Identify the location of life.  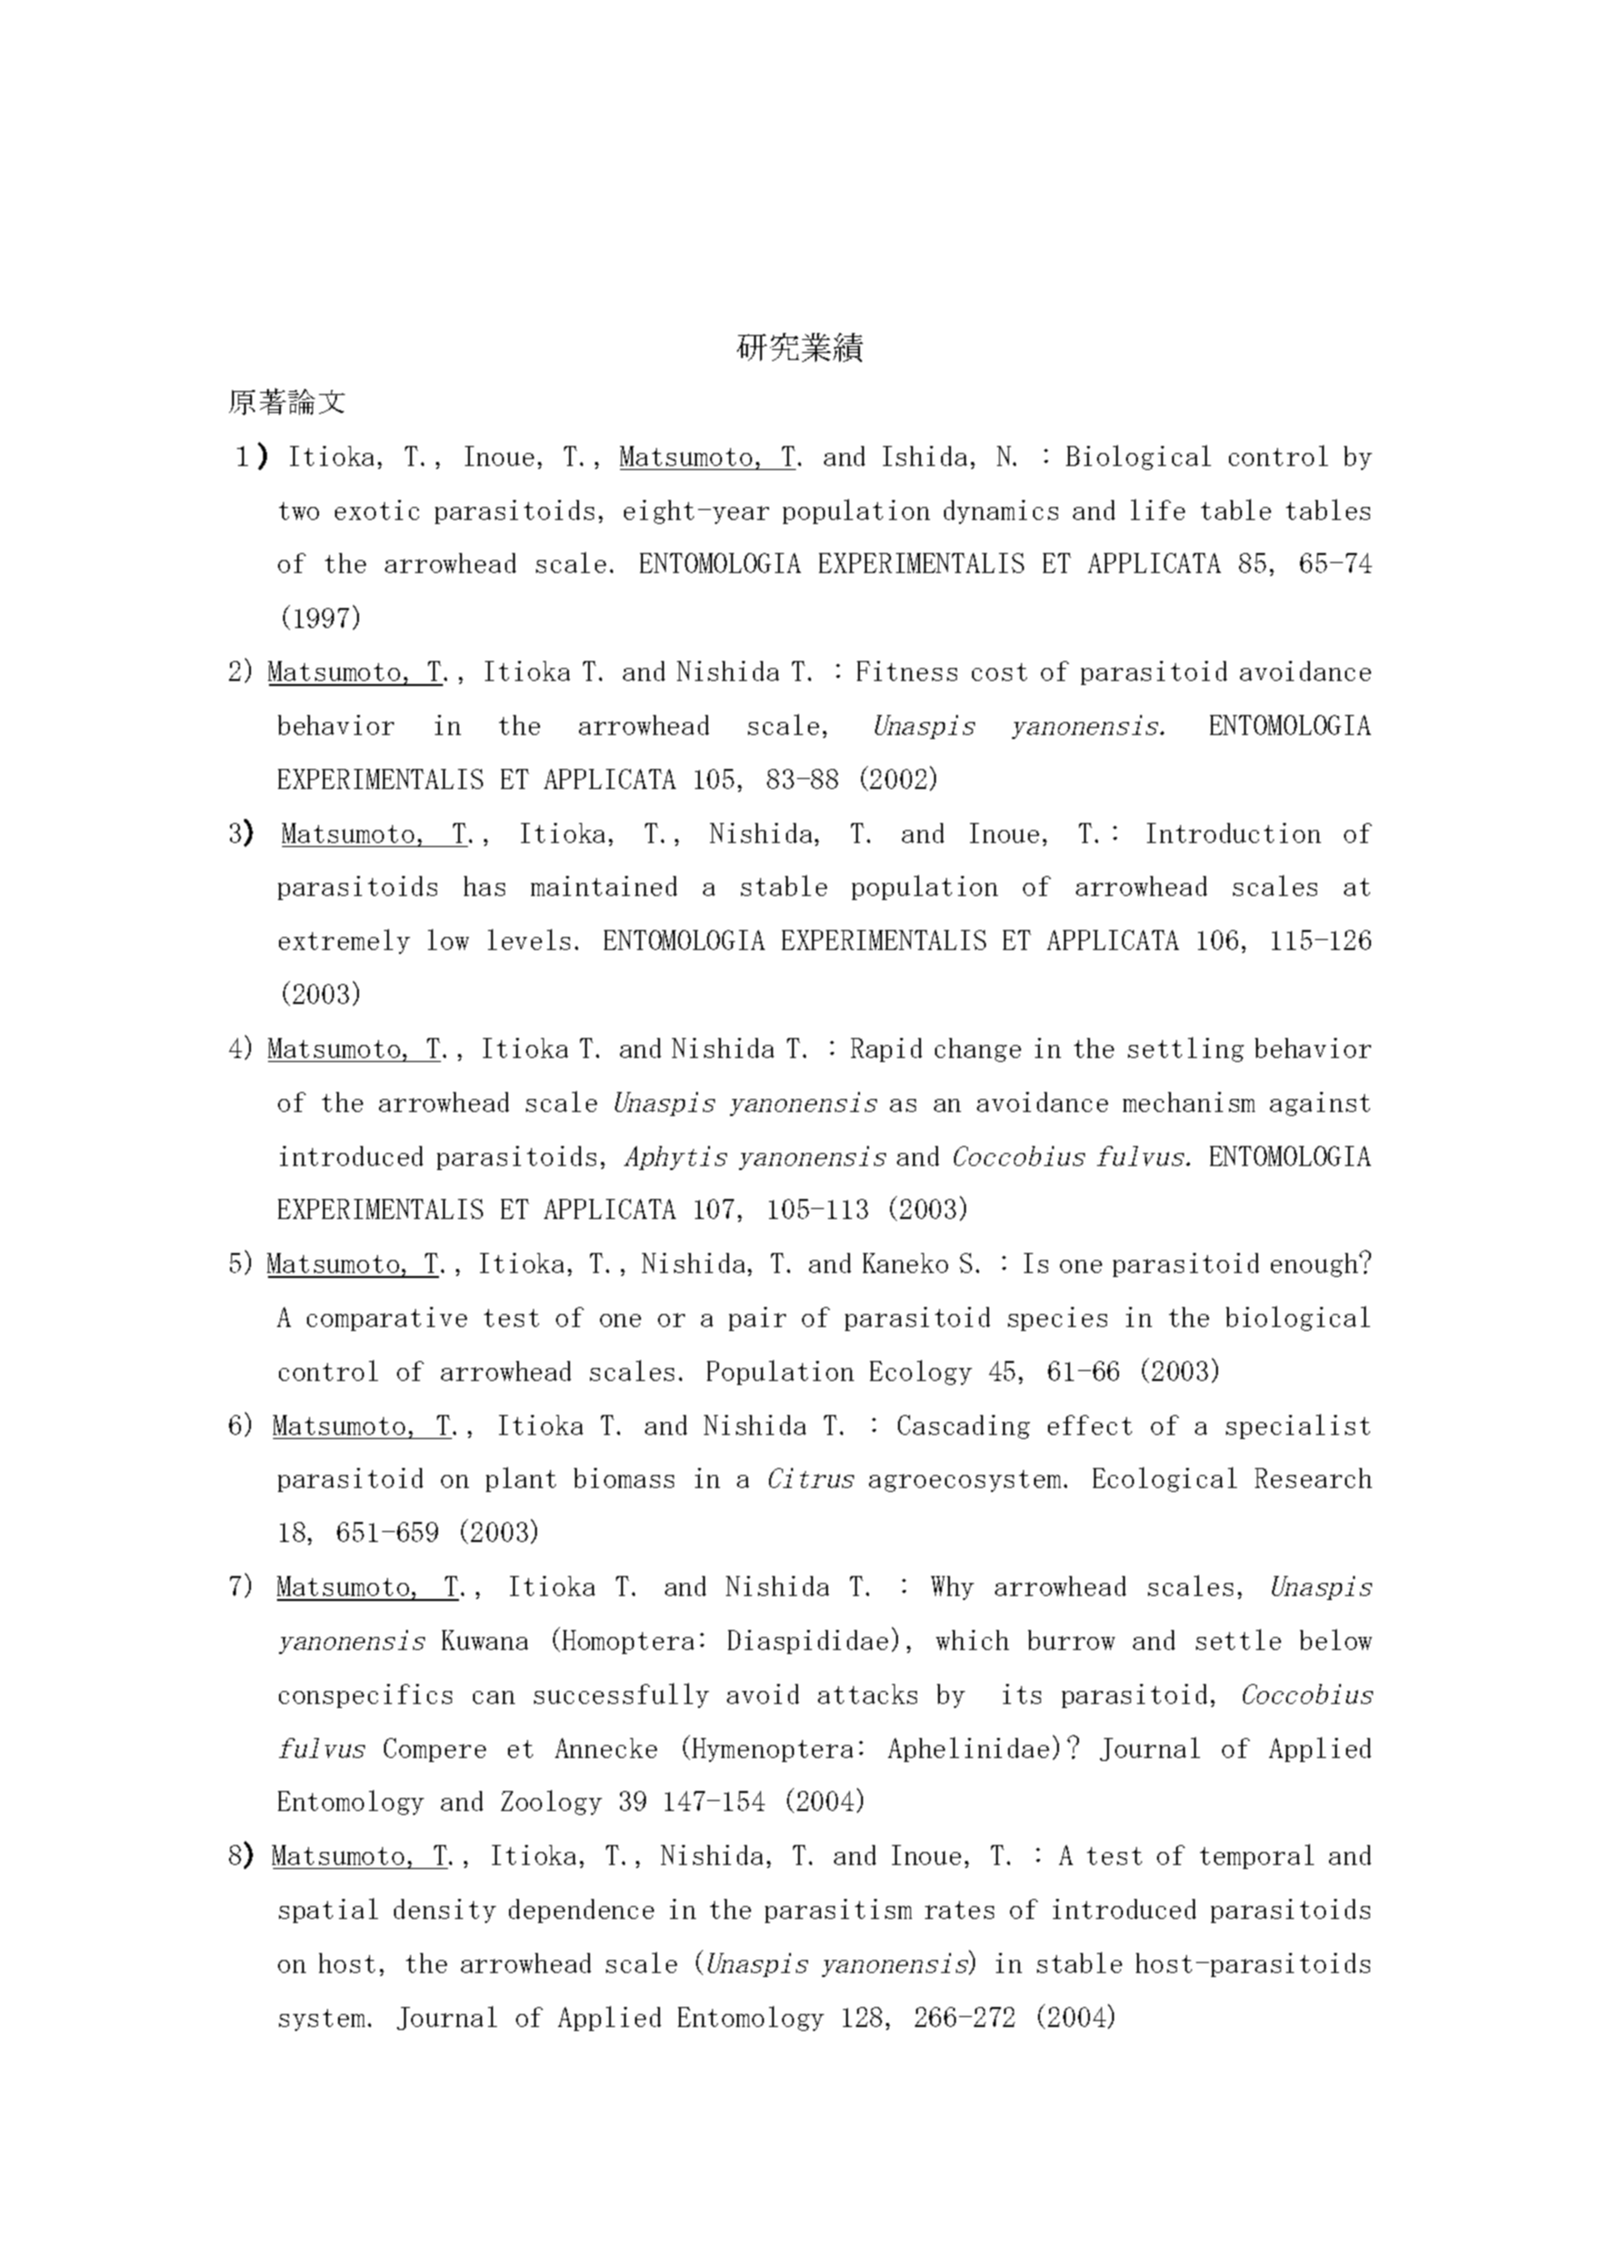
(1158, 509).
